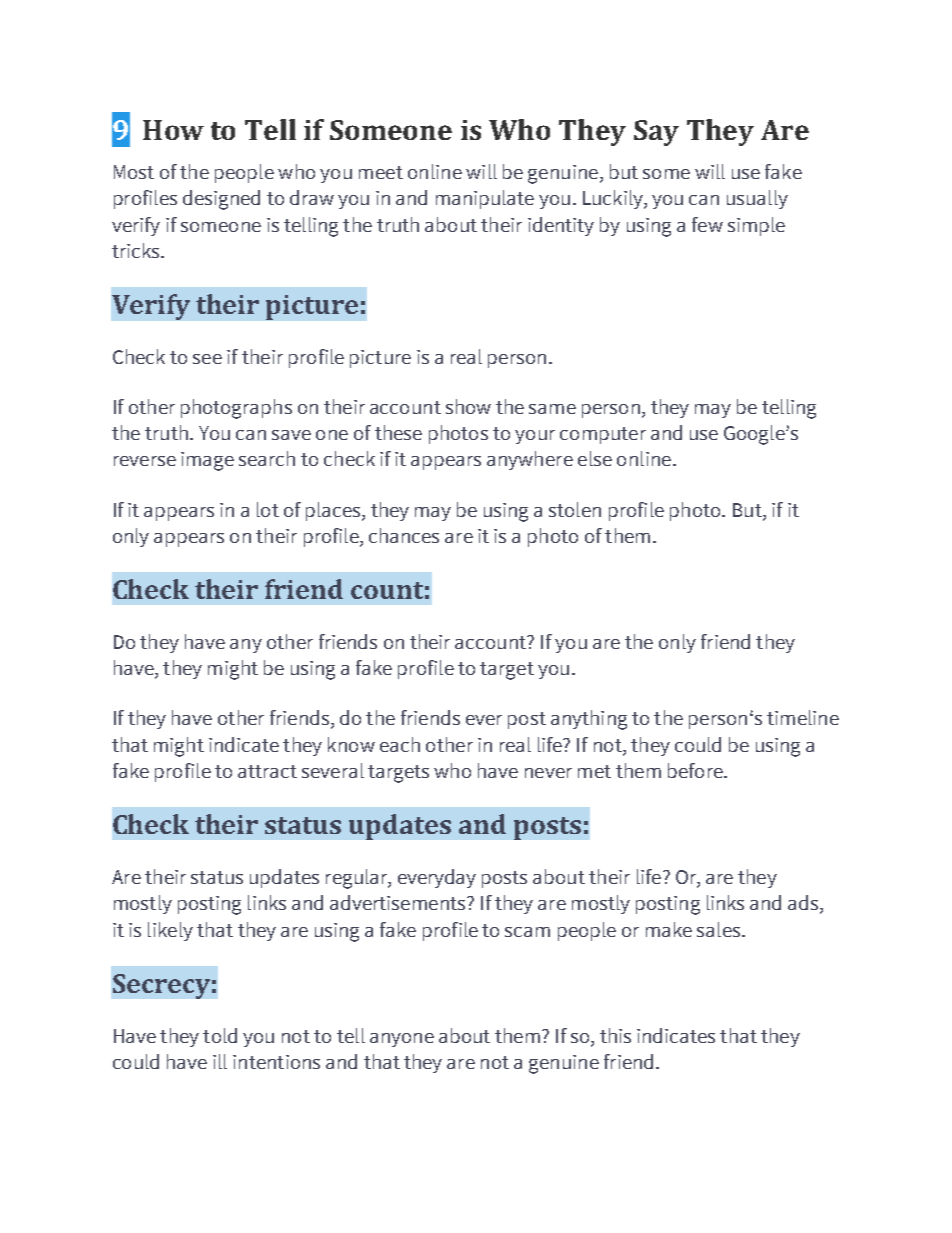  Describe the element at coordinates (485, 199) in the screenshot. I see `manipulate` at that location.
